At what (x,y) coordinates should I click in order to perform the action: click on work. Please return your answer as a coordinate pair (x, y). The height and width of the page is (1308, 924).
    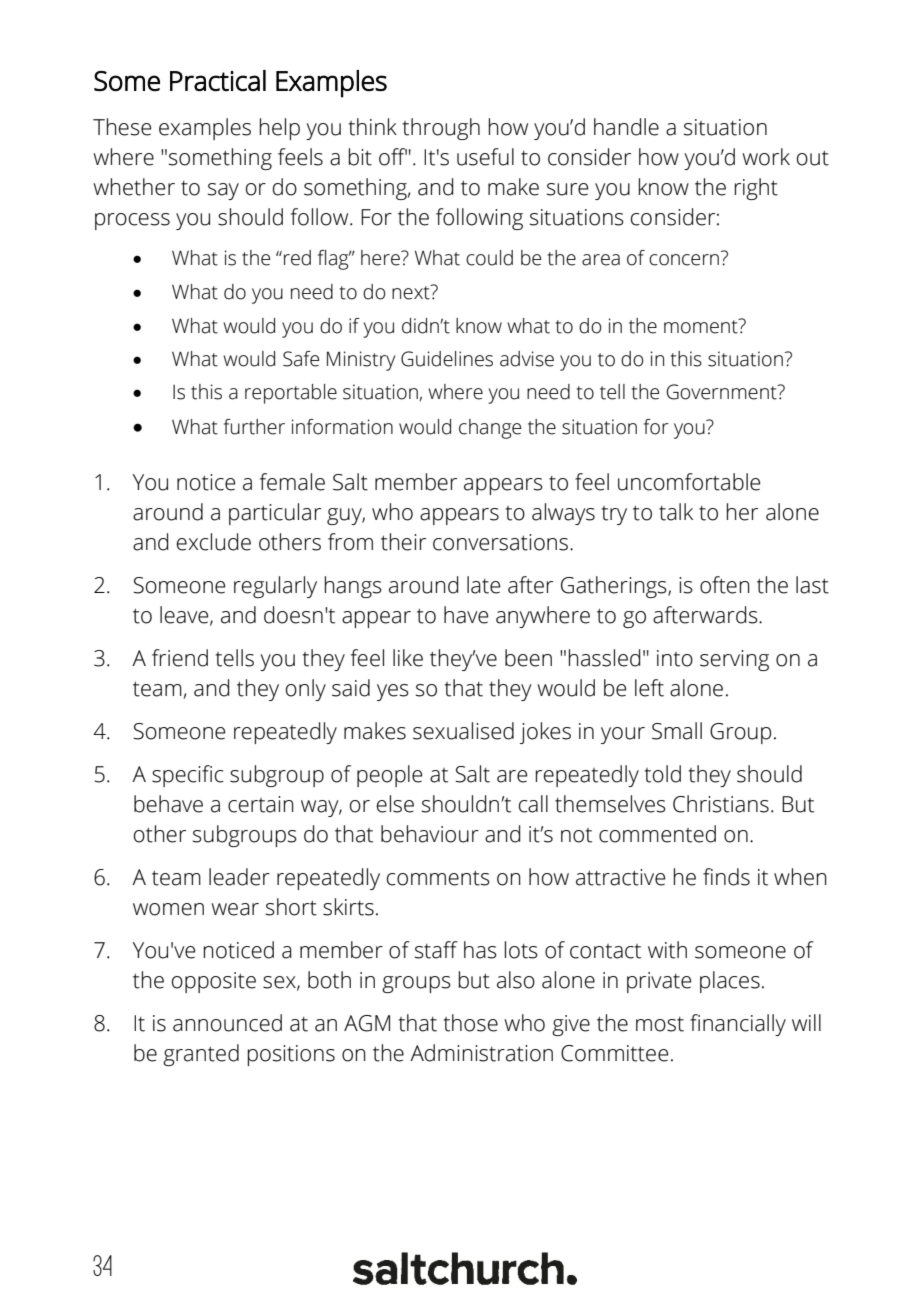
    Looking at the image, I should click on (766, 157).
